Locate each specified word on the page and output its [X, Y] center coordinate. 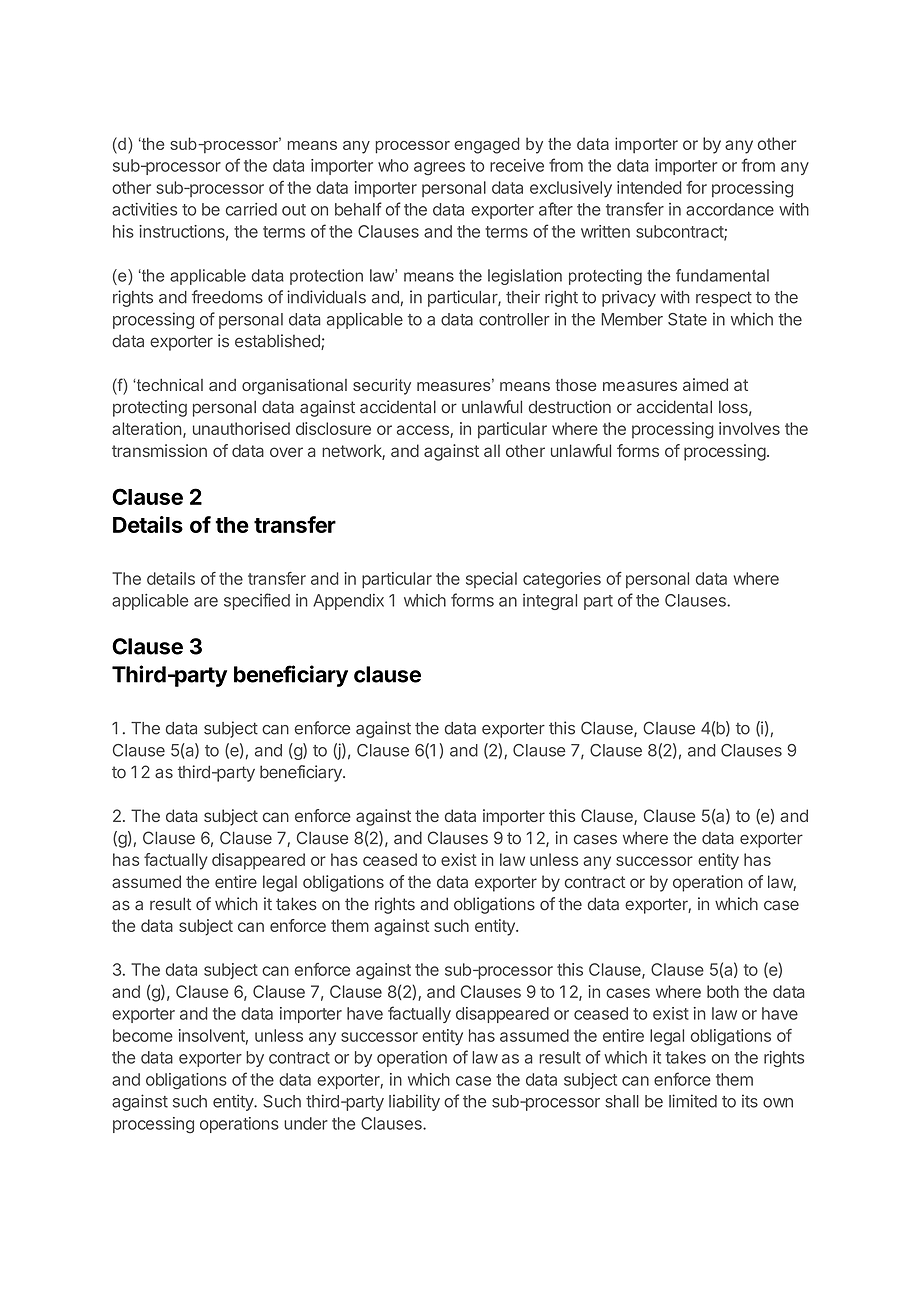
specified [257, 601]
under [306, 1123]
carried [251, 209]
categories [562, 580]
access [424, 431]
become [143, 1035]
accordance [730, 209]
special [491, 580]
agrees [439, 169]
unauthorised [241, 428]
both [723, 991]
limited [693, 1101]
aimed [705, 384]
